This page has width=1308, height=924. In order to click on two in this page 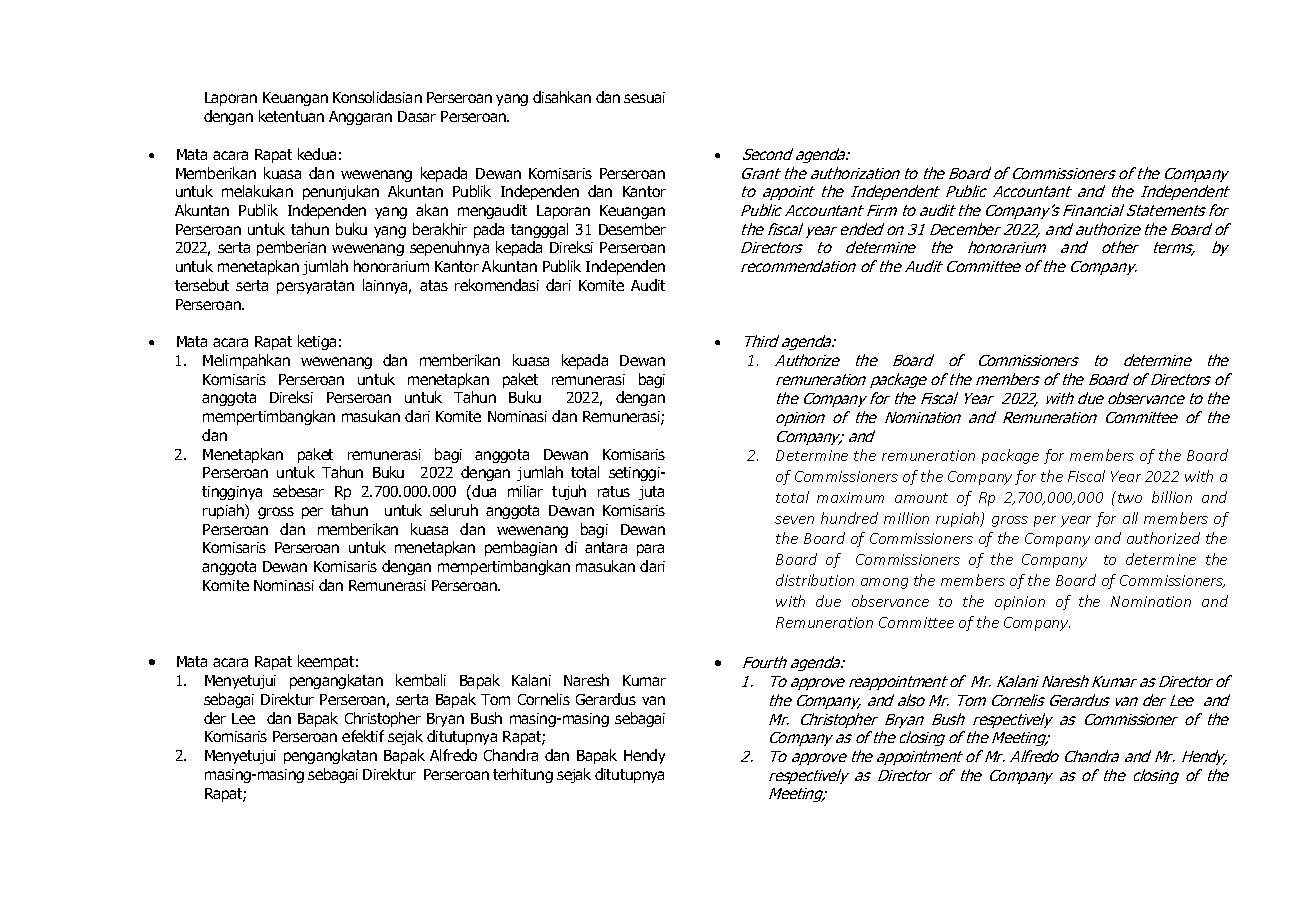, I will do `click(1128, 497)`.
